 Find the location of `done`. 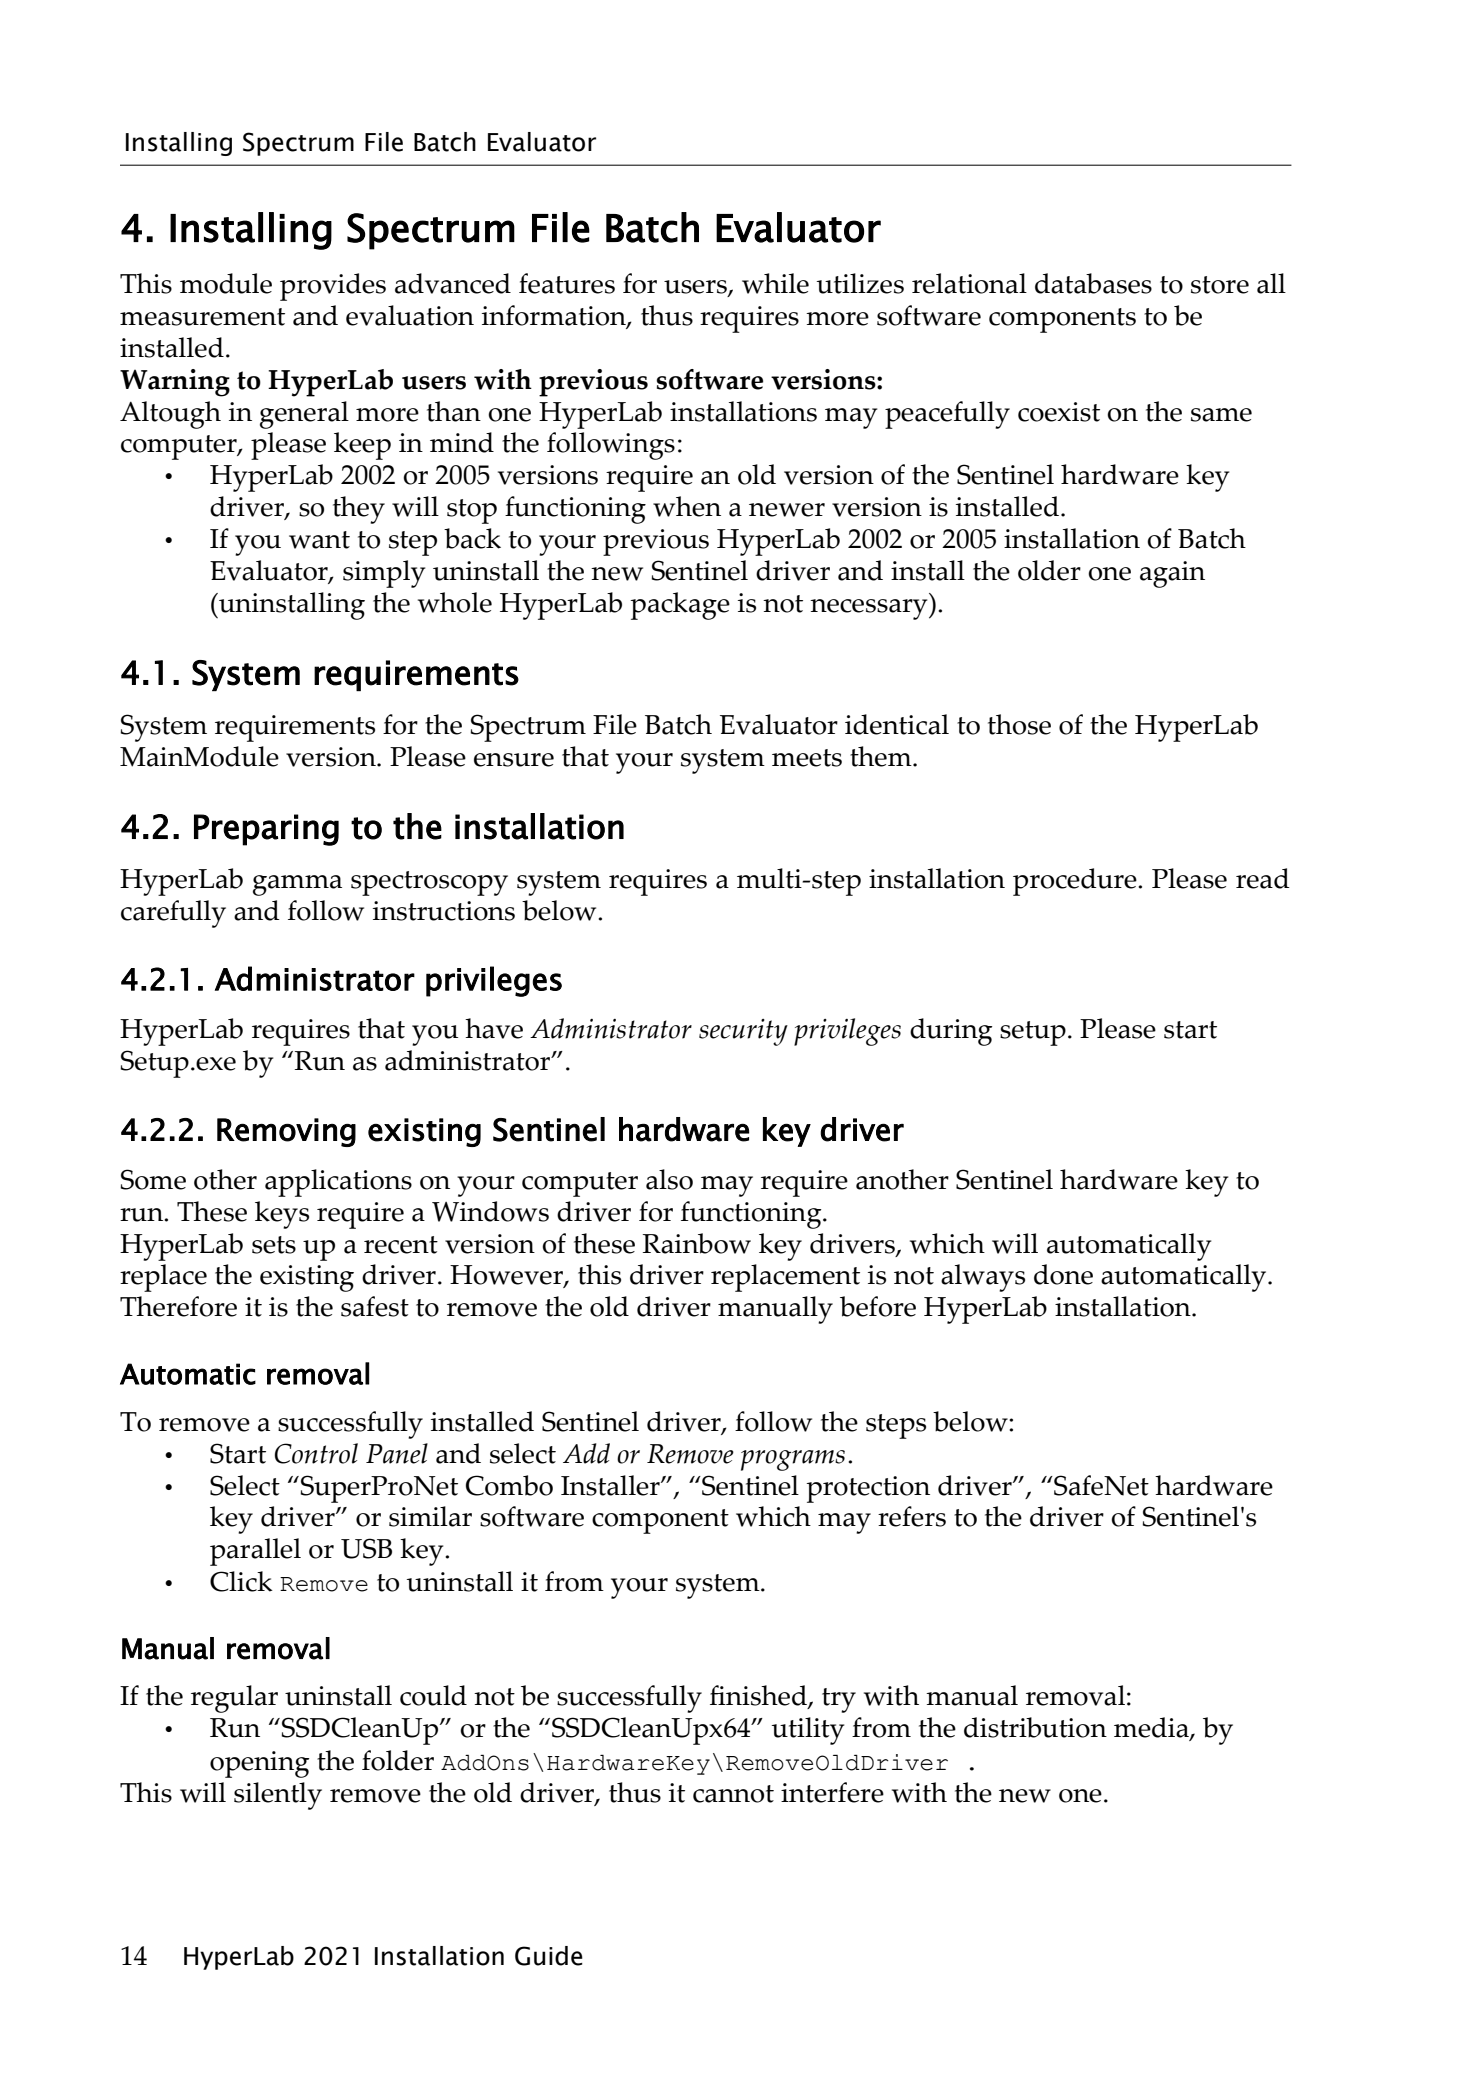

done is located at coordinates (1063, 1274).
